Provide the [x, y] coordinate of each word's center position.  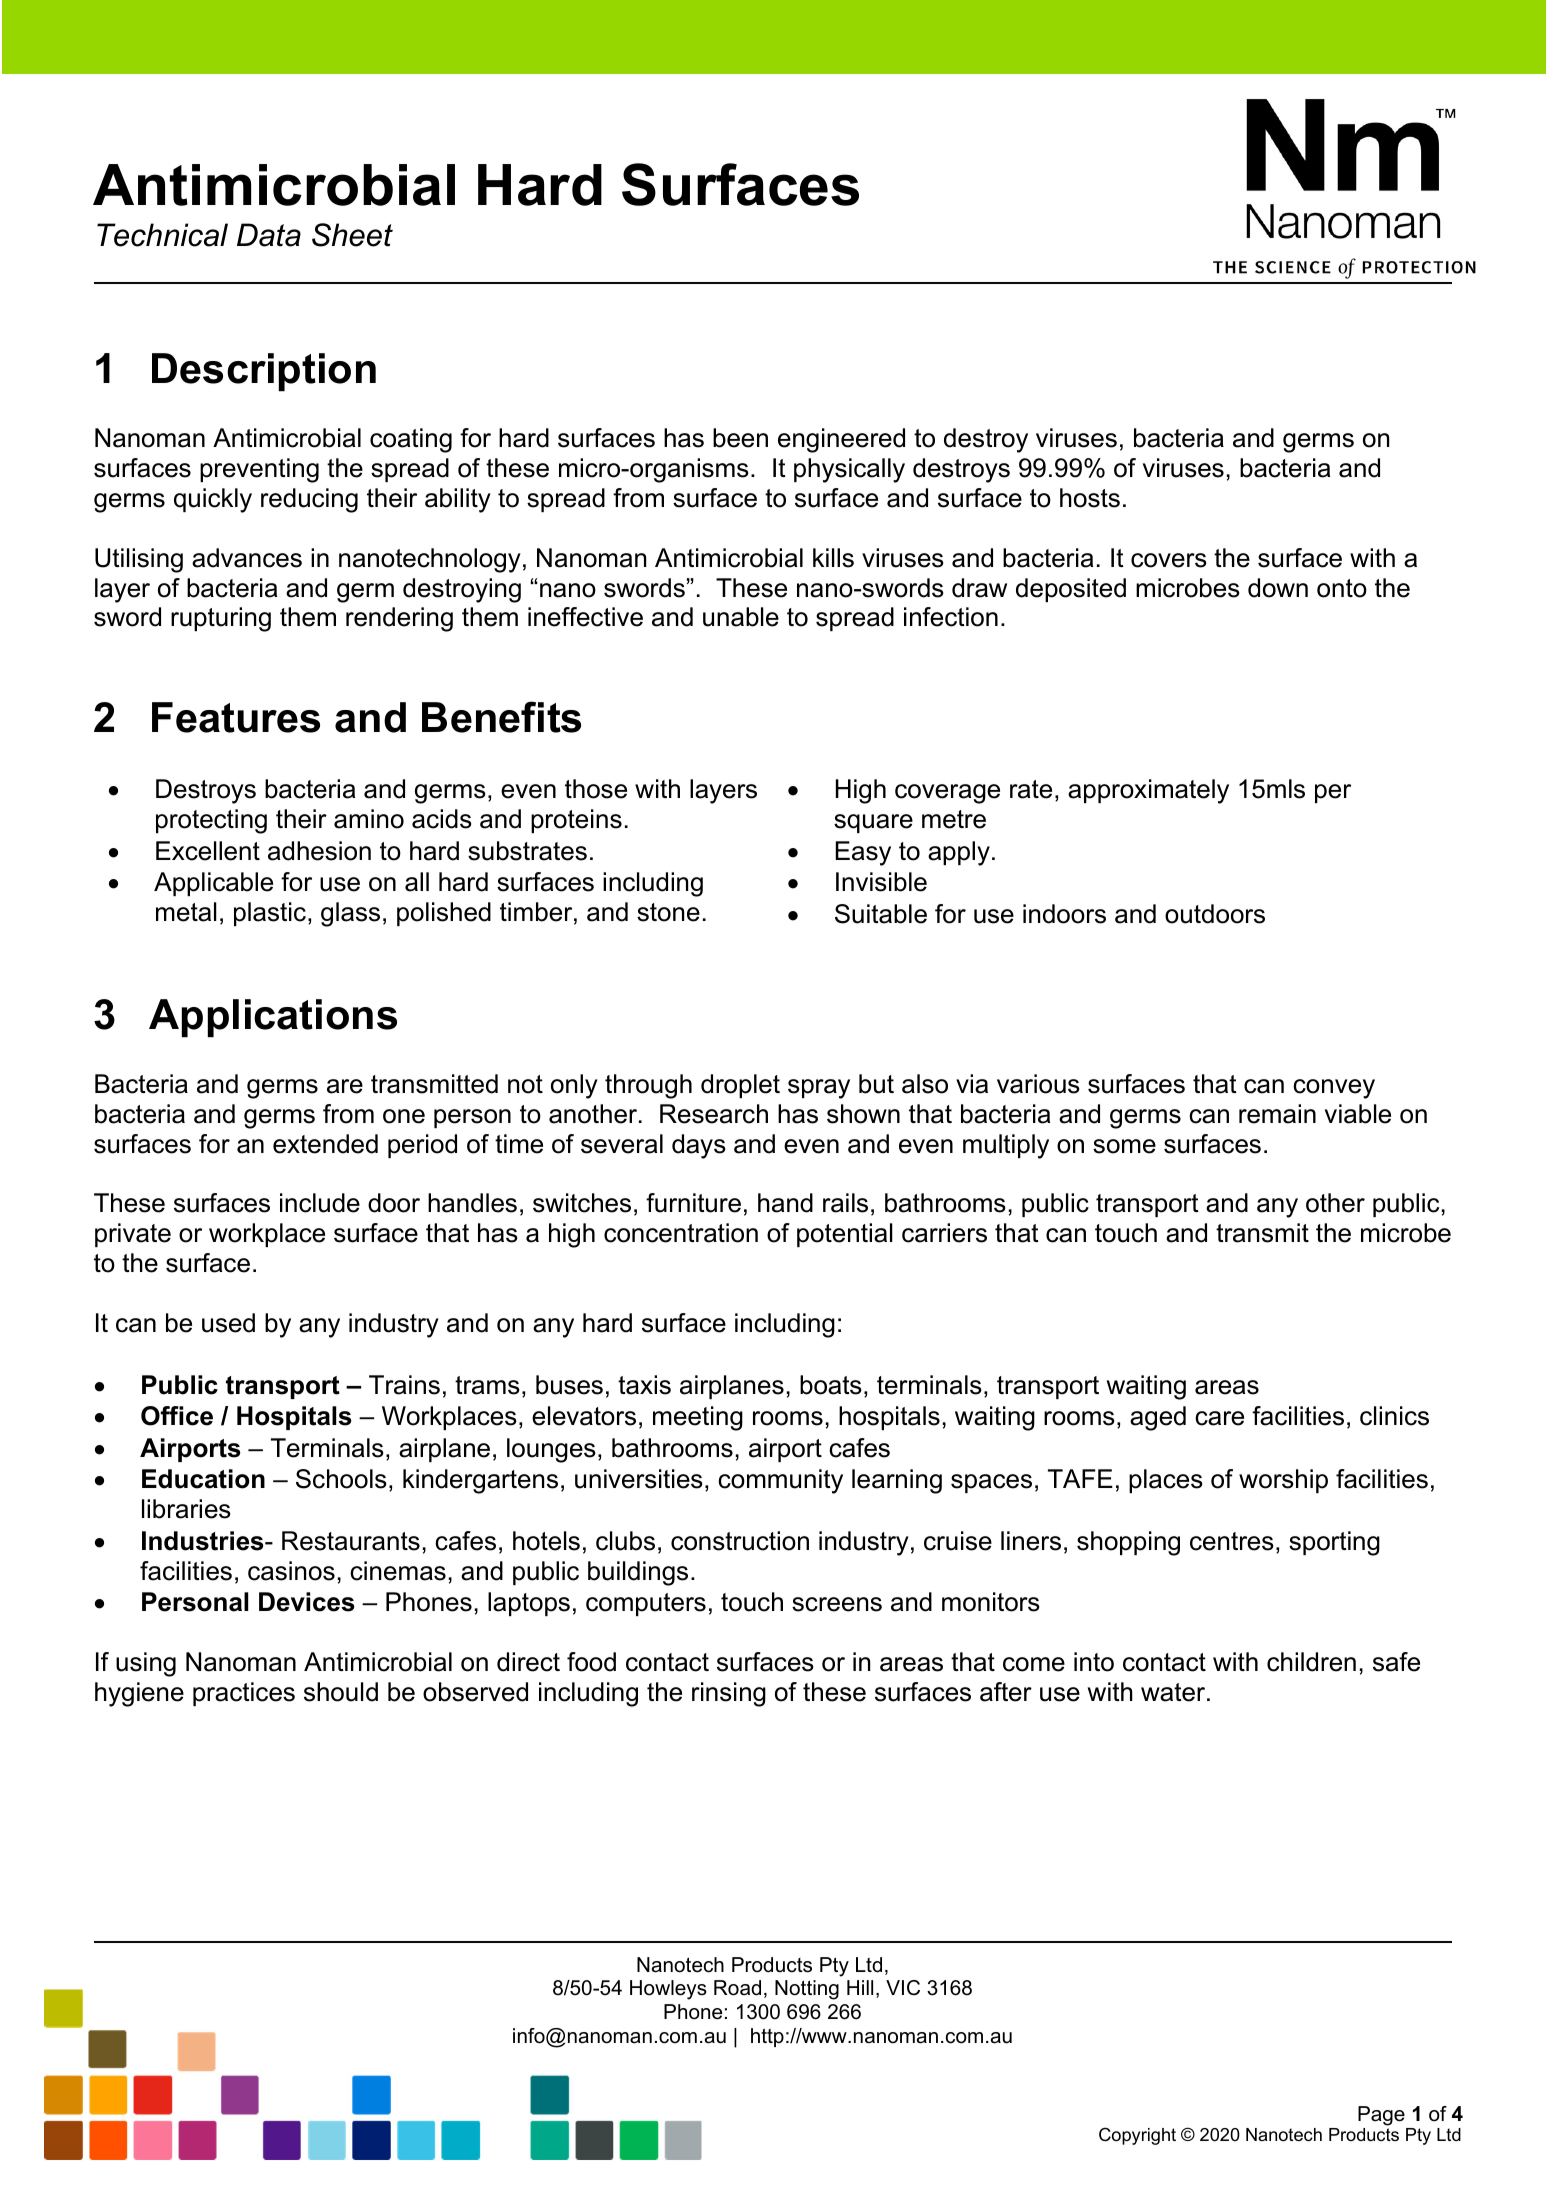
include [320, 1203]
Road [737, 1988]
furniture [693, 1203]
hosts [1090, 498]
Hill [860, 1987]
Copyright [1137, 2136]
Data [269, 235]
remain [1277, 1114]
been [740, 438]
